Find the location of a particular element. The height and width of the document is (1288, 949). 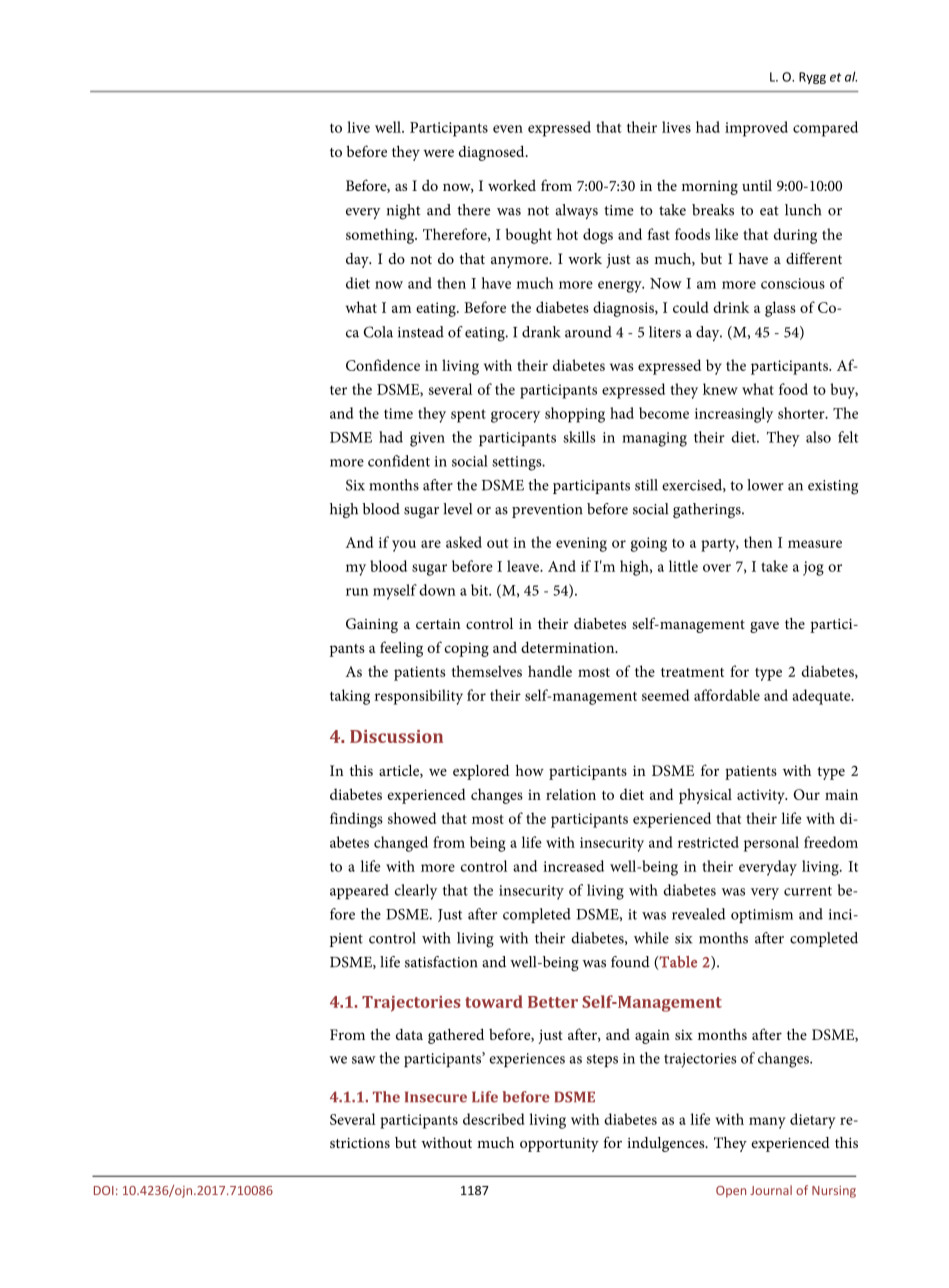

personal is located at coordinates (771, 844).
